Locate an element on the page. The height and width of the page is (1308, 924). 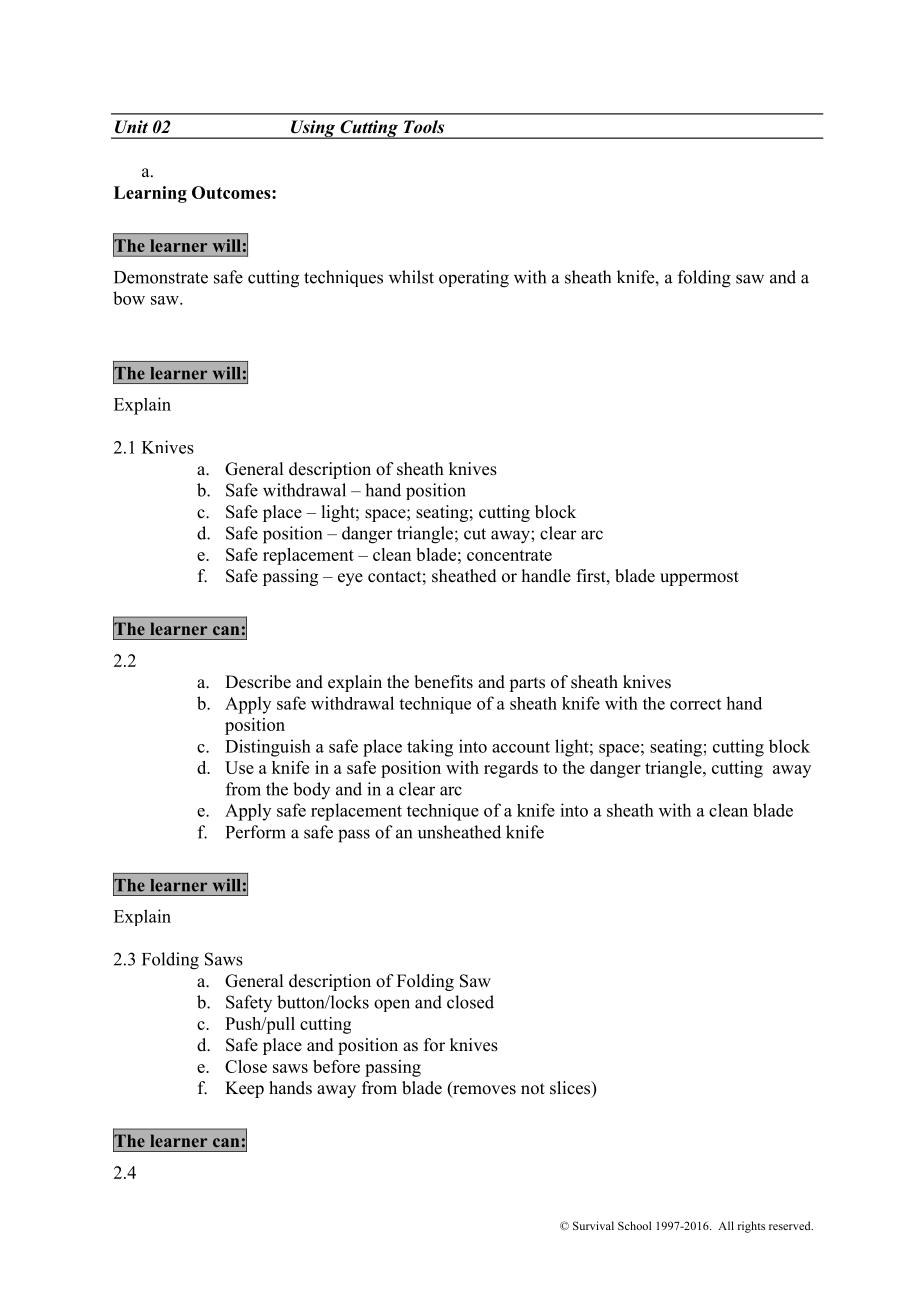
Keep is located at coordinates (244, 1089).
